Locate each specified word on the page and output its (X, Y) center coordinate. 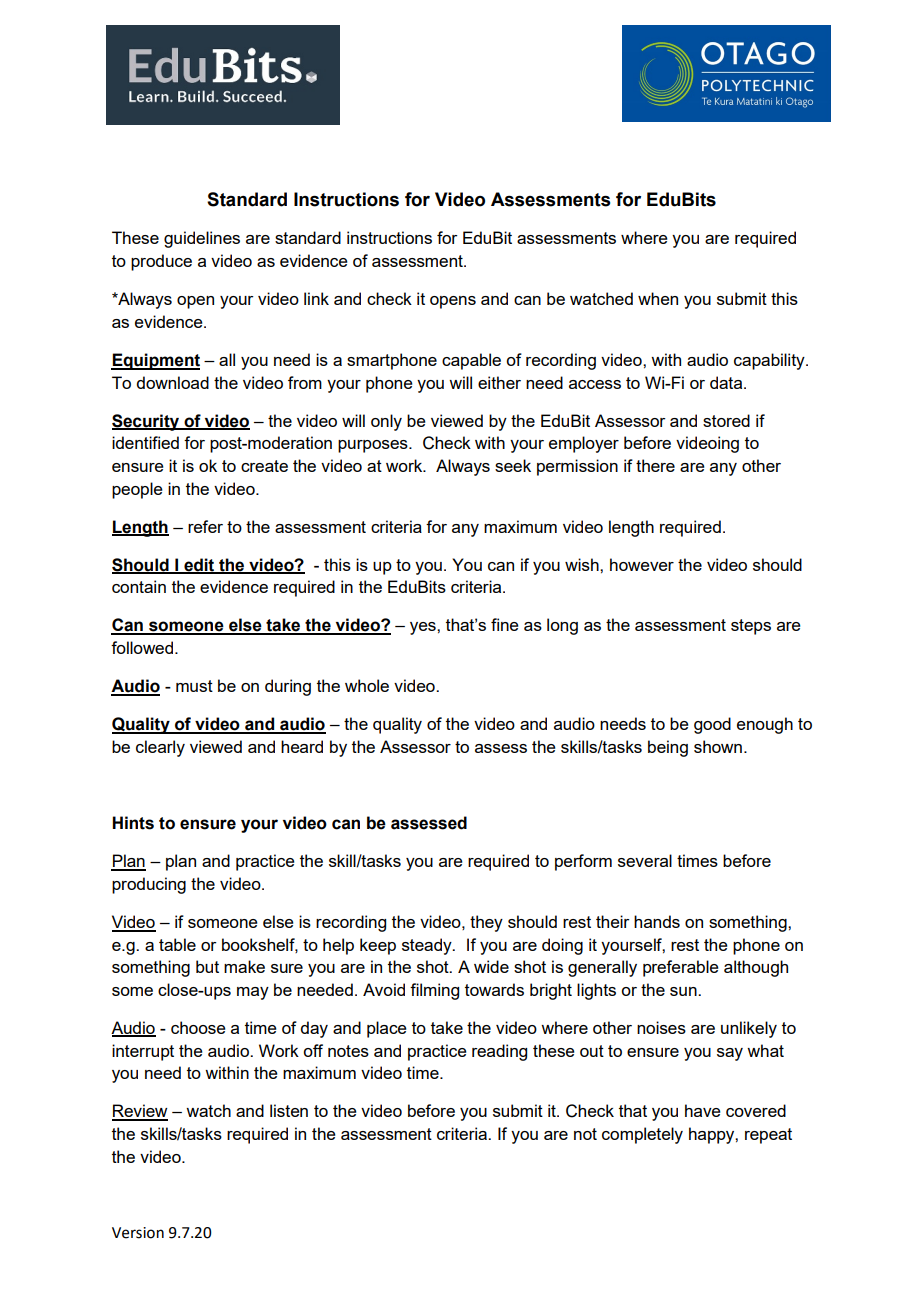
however (642, 564)
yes (424, 628)
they (486, 923)
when (658, 298)
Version (138, 1233)
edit (199, 565)
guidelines (202, 239)
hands (657, 921)
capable (471, 361)
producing (149, 885)
